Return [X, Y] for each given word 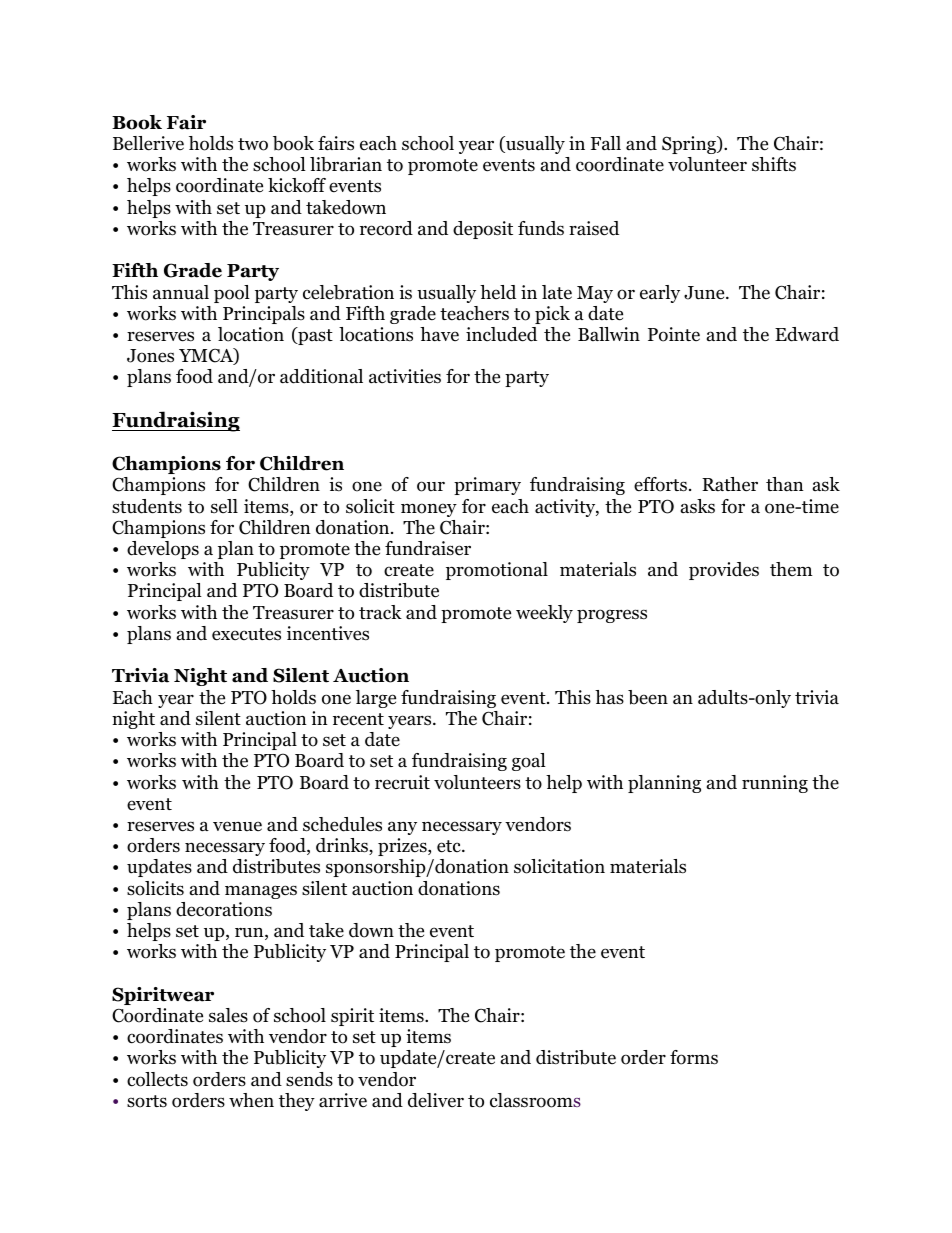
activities [405, 376]
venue [237, 826]
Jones [150, 356]
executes [246, 634]
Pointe [674, 334]
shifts [774, 164]
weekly [544, 614]
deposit [483, 230]
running [775, 784]
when [251, 1100]
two [253, 144]
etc [450, 846]
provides [724, 571]
